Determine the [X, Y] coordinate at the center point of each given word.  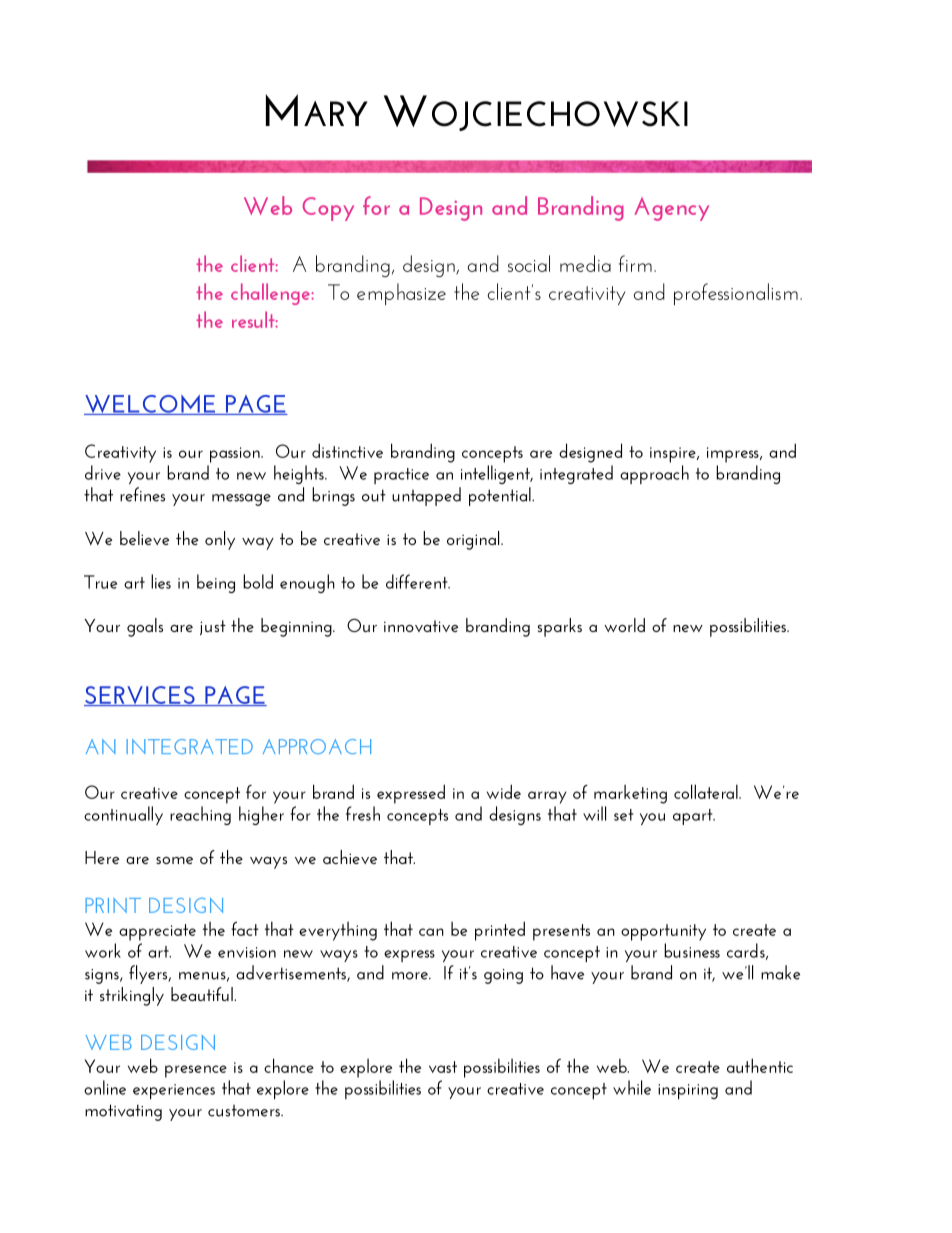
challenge [271, 294]
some [174, 860]
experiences [174, 1091]
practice [401, 476]
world [624, 625]
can [431, 932]
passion [236, 455]
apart [694, 817]
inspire [674, 455]
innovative [421, 626]
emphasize [401, 294]
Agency [671, 209]
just [213, 627]
